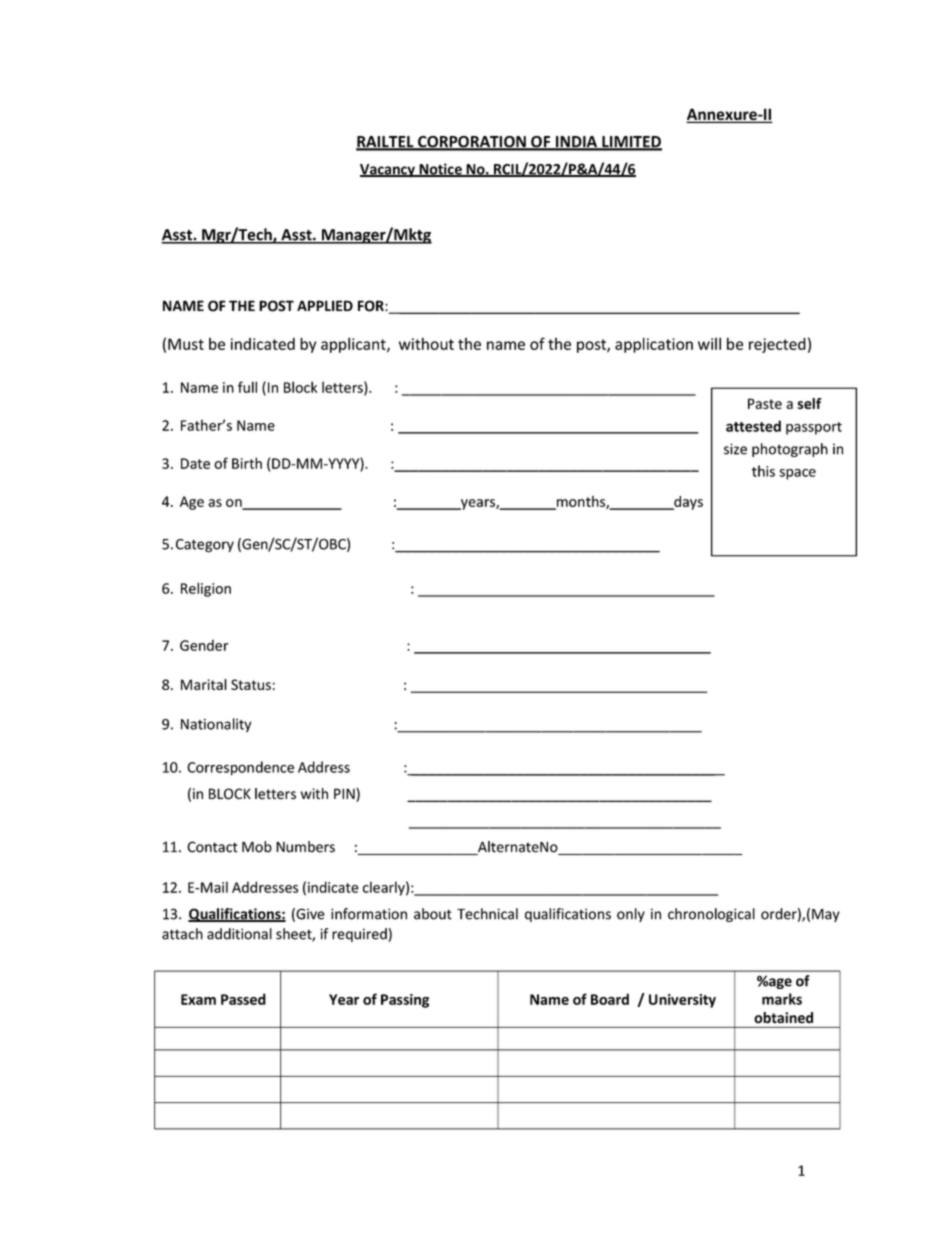 This image has height=1233, width=952. Describe the element at coordinates (354, 345) in the image. I see `applicant` at that location.
